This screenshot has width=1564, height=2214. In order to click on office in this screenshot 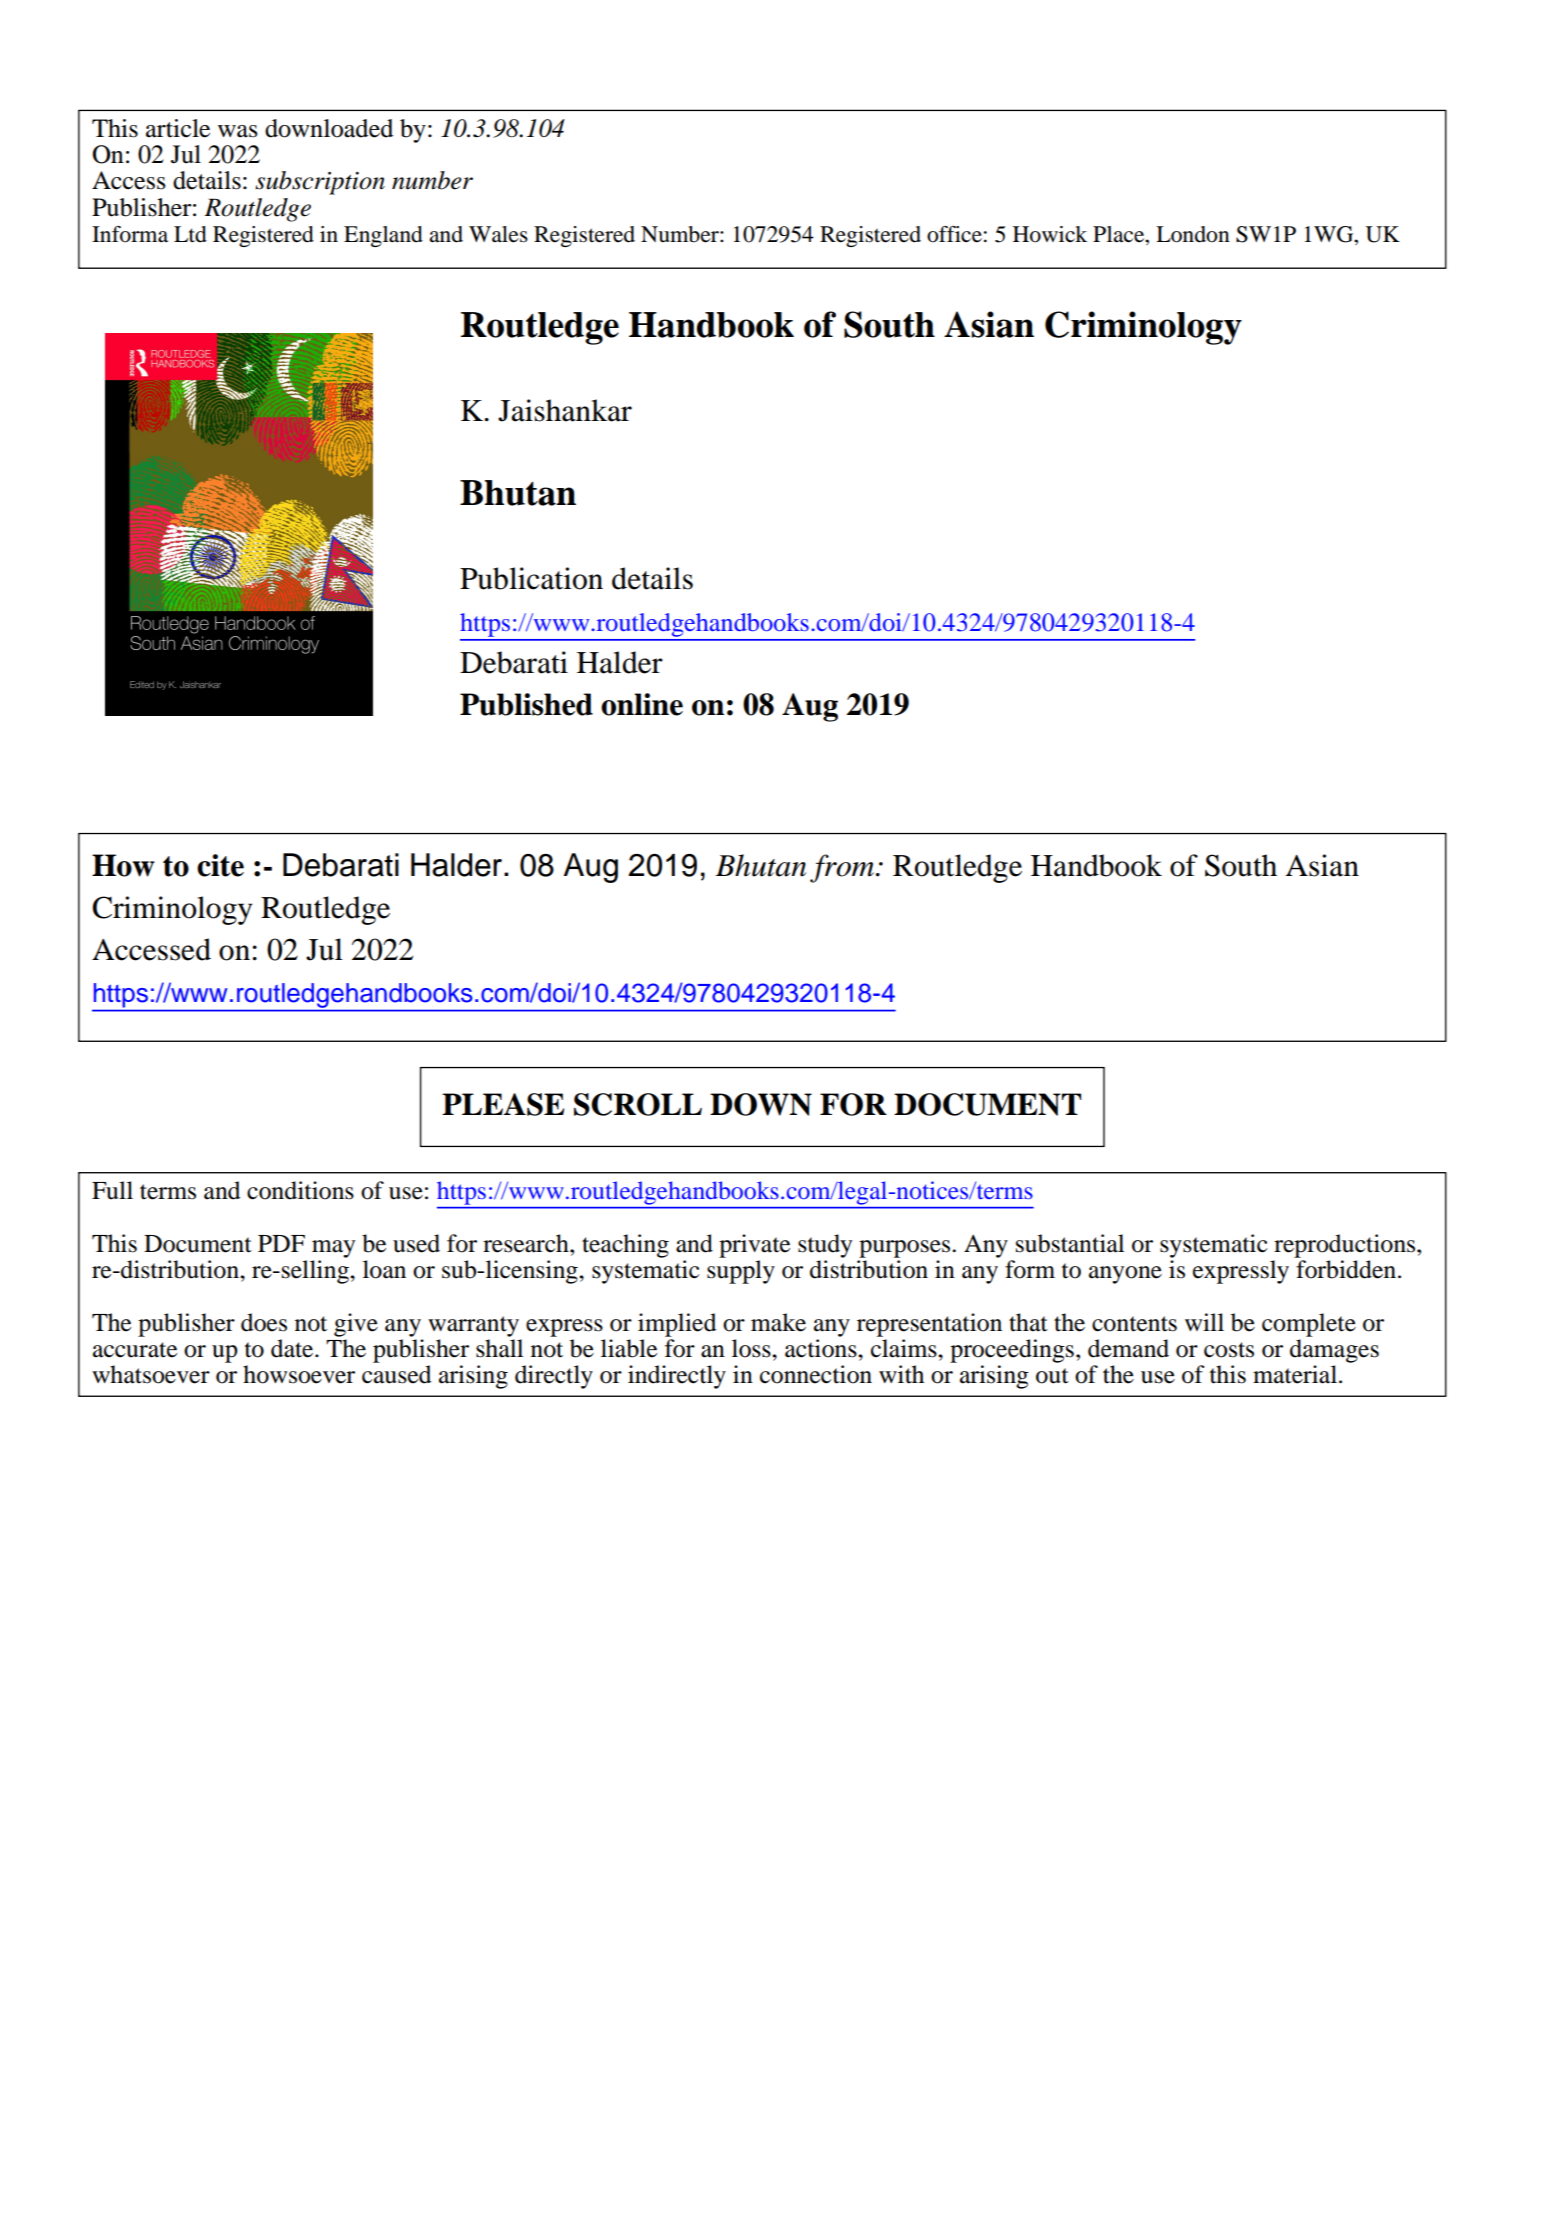, I will do `click(954, 234)`.
